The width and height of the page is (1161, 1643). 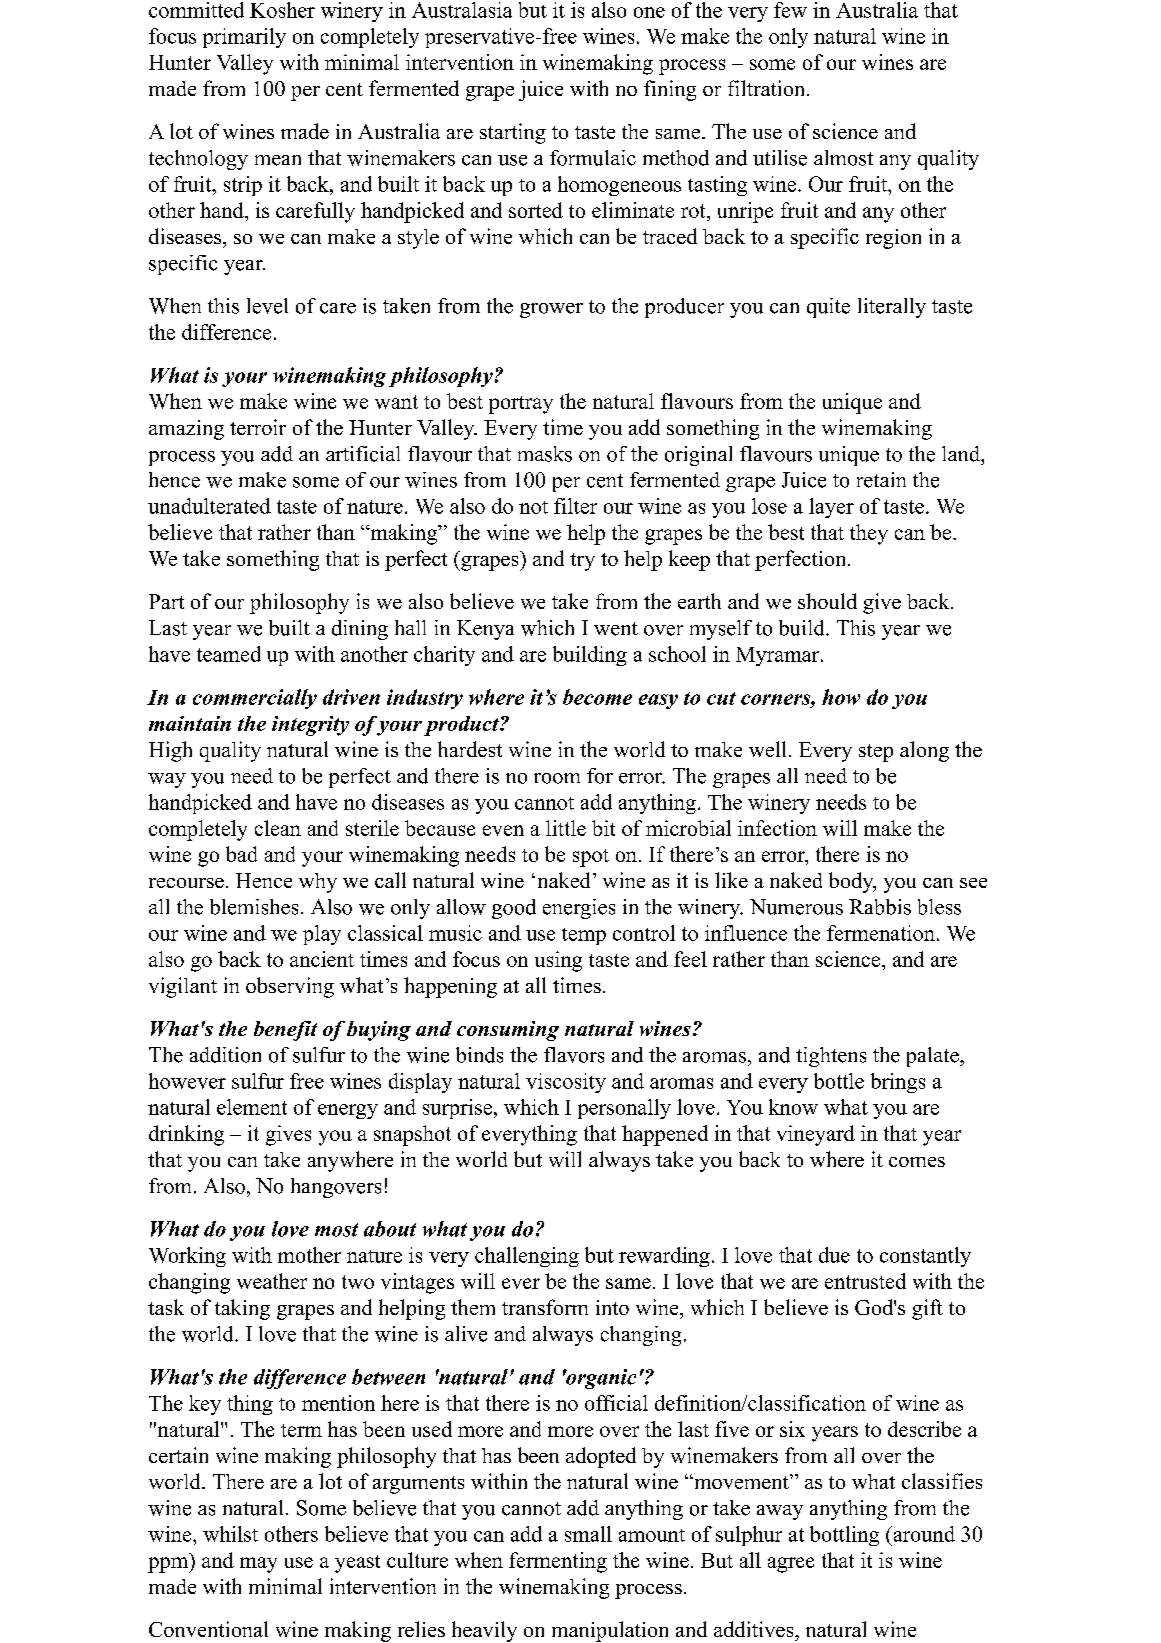 I want to click on one, so click(x=649, y=12).
